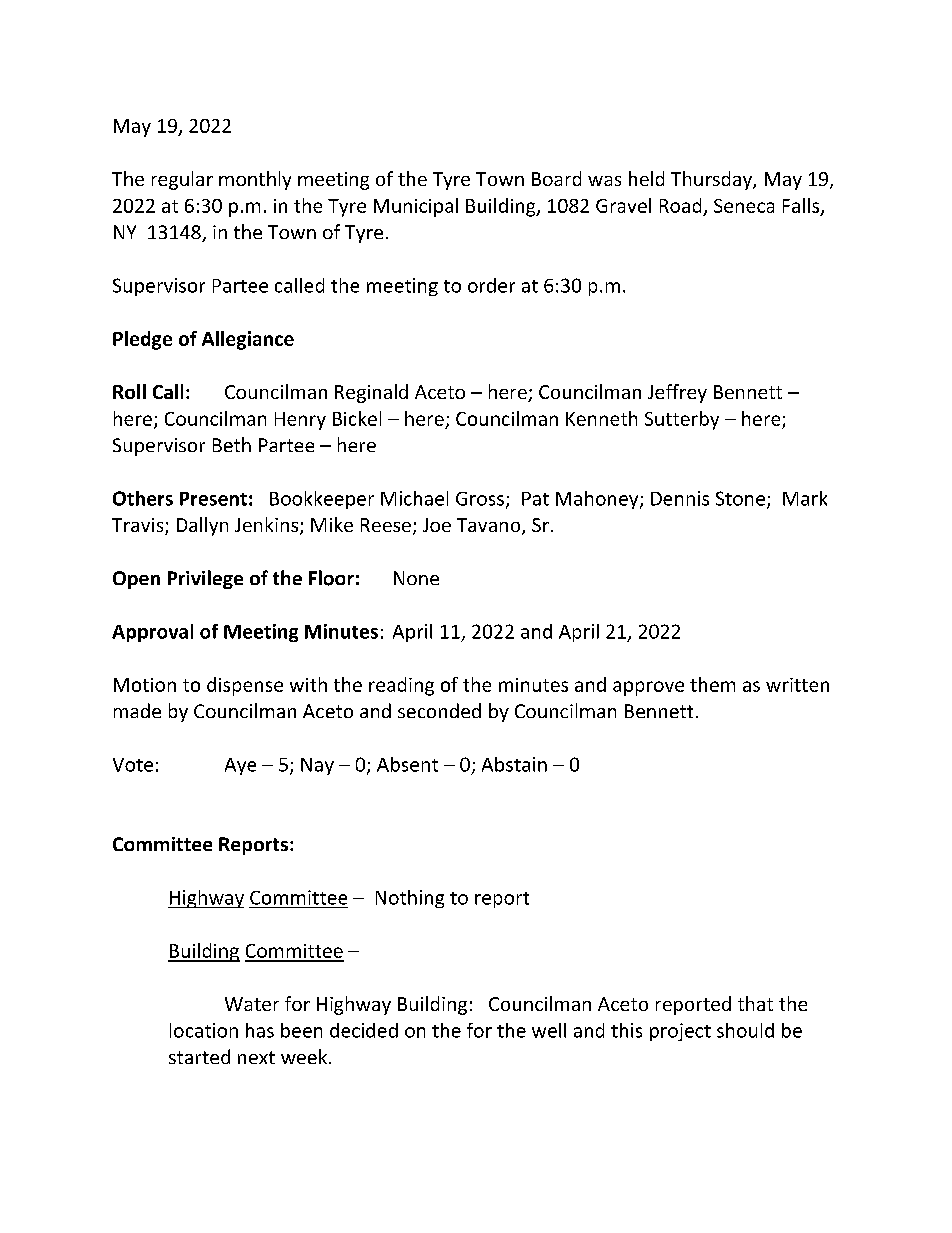 This page has height=1233, width=952. I want to click on them, so click(712, 684).
